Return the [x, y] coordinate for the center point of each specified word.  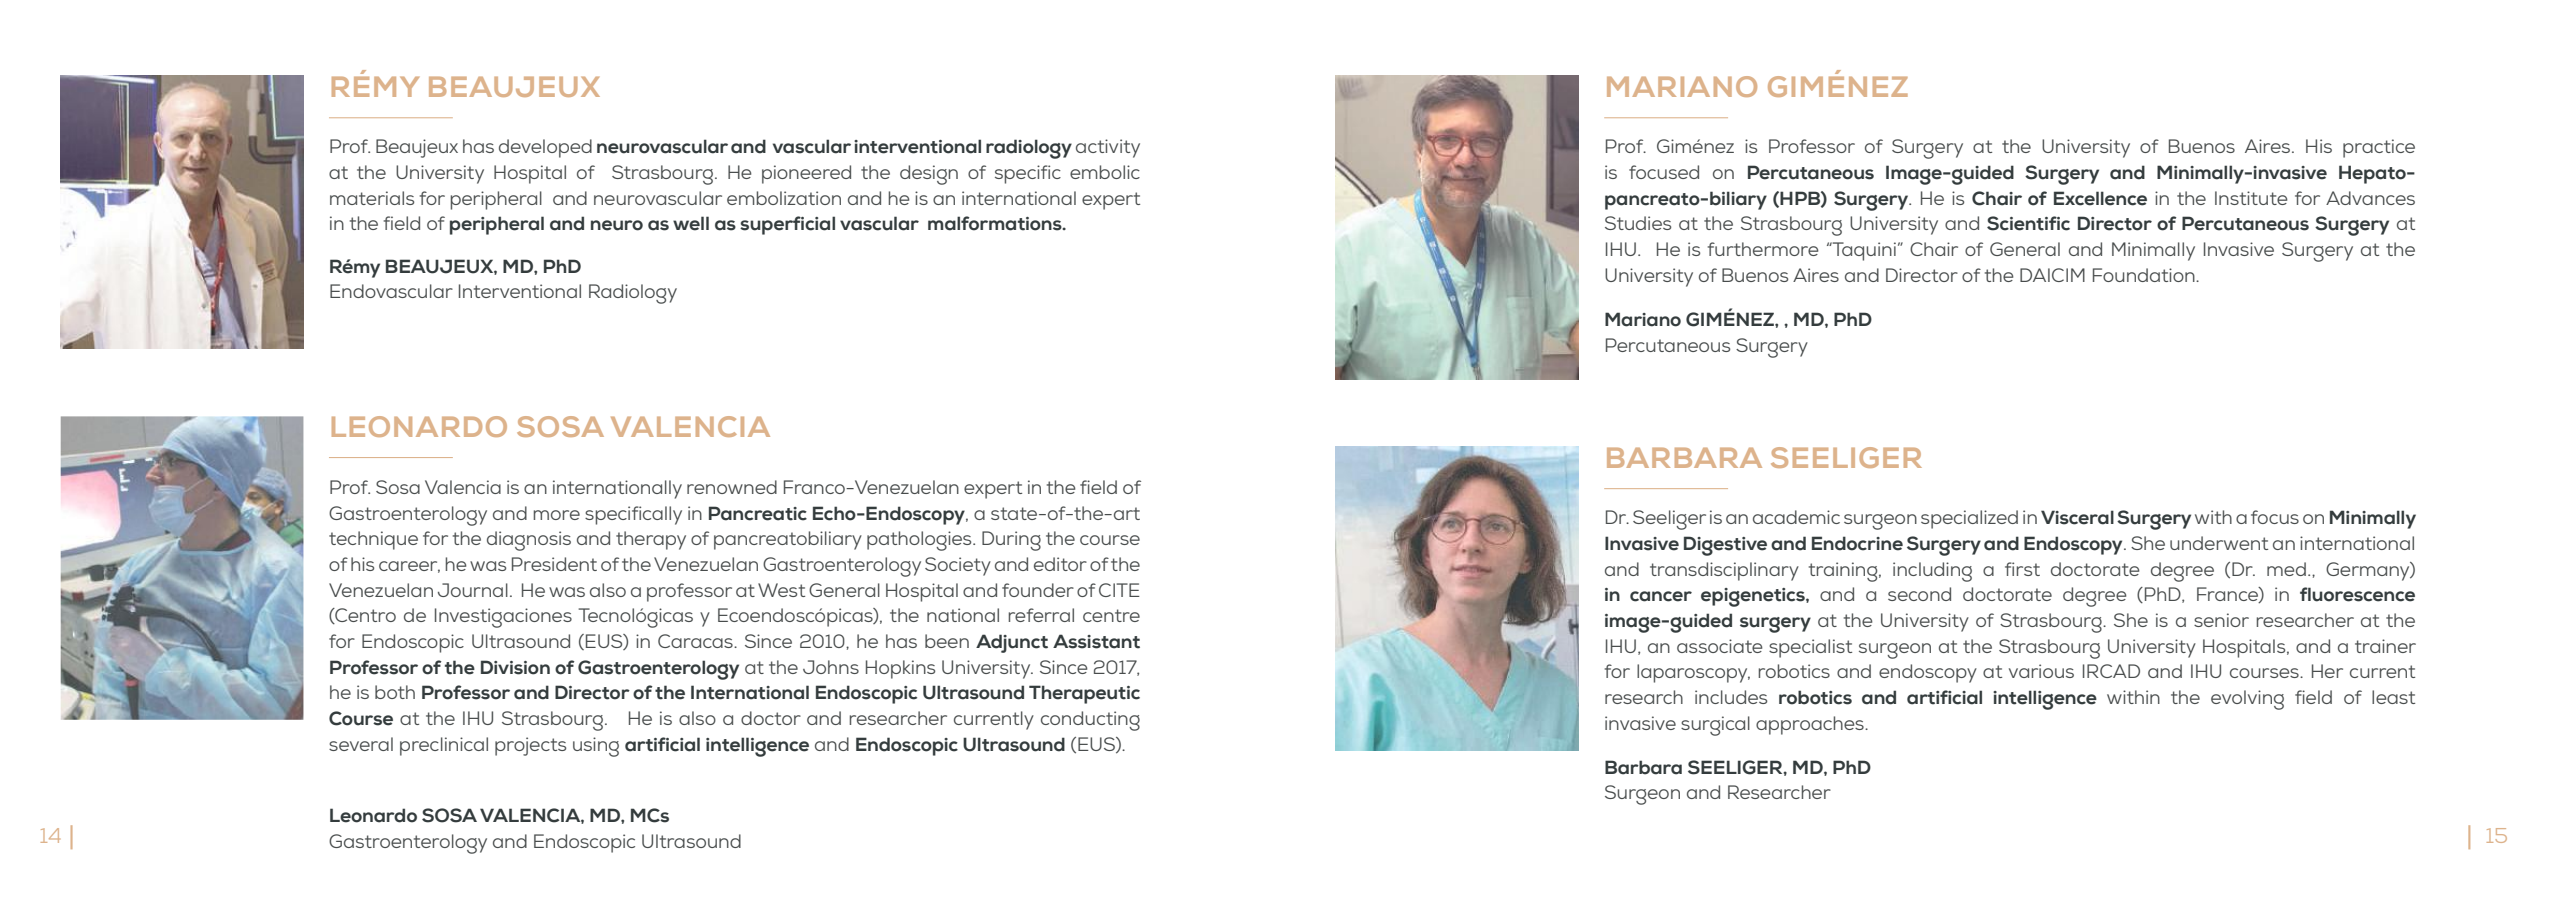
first [2022, 569]
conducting [1090, 721]
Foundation [2145, 275]
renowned [732, 487]
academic [1796, 517]
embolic [1105, 172]
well [691, 223]
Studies [1638, 223]
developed [545, 148]
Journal [473, 590]
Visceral [2077, 517]
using [596, 747]
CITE [1119, 590]
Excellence [2100, 198]
